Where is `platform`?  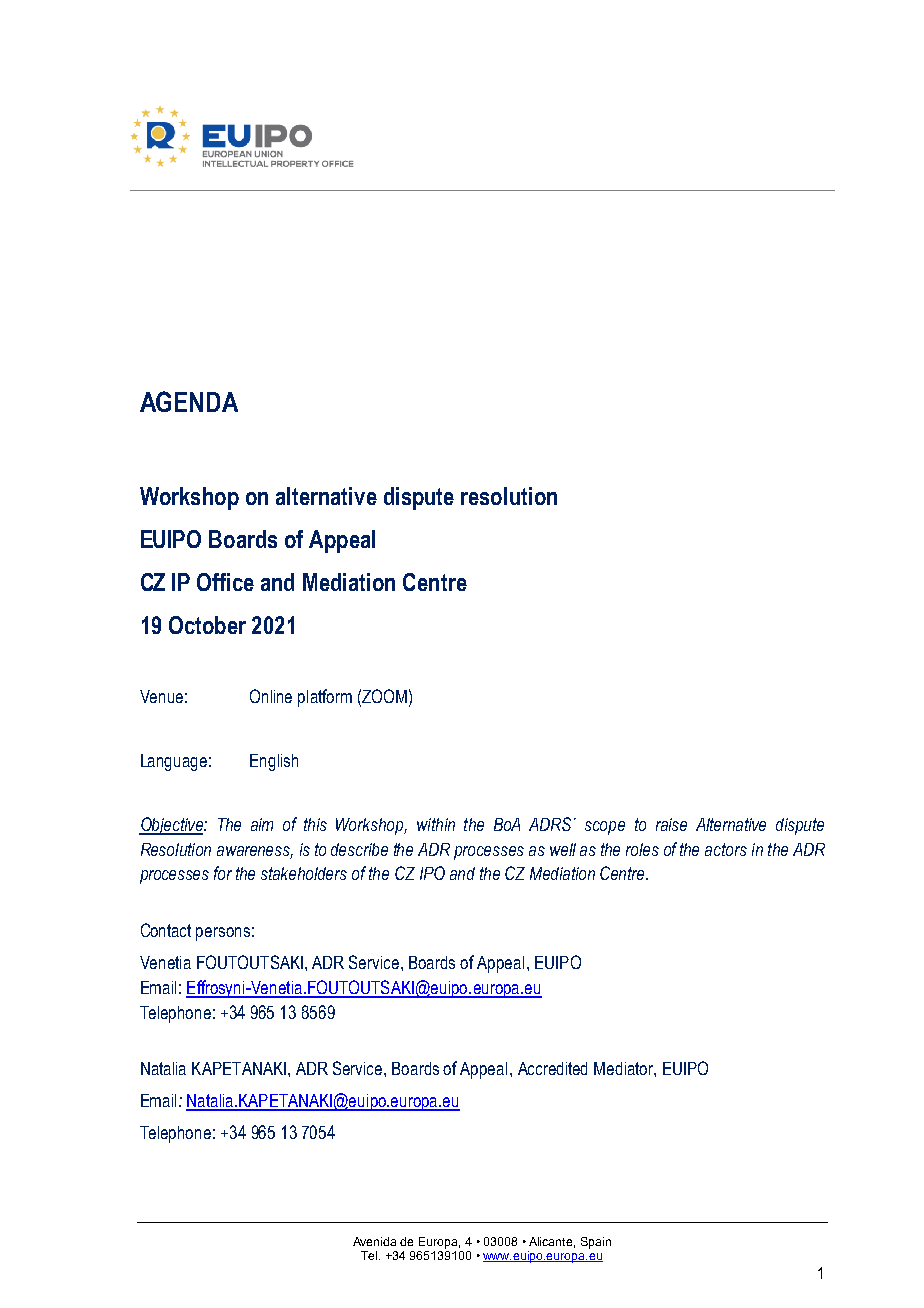 platform is located at coordinates (325, 698).
